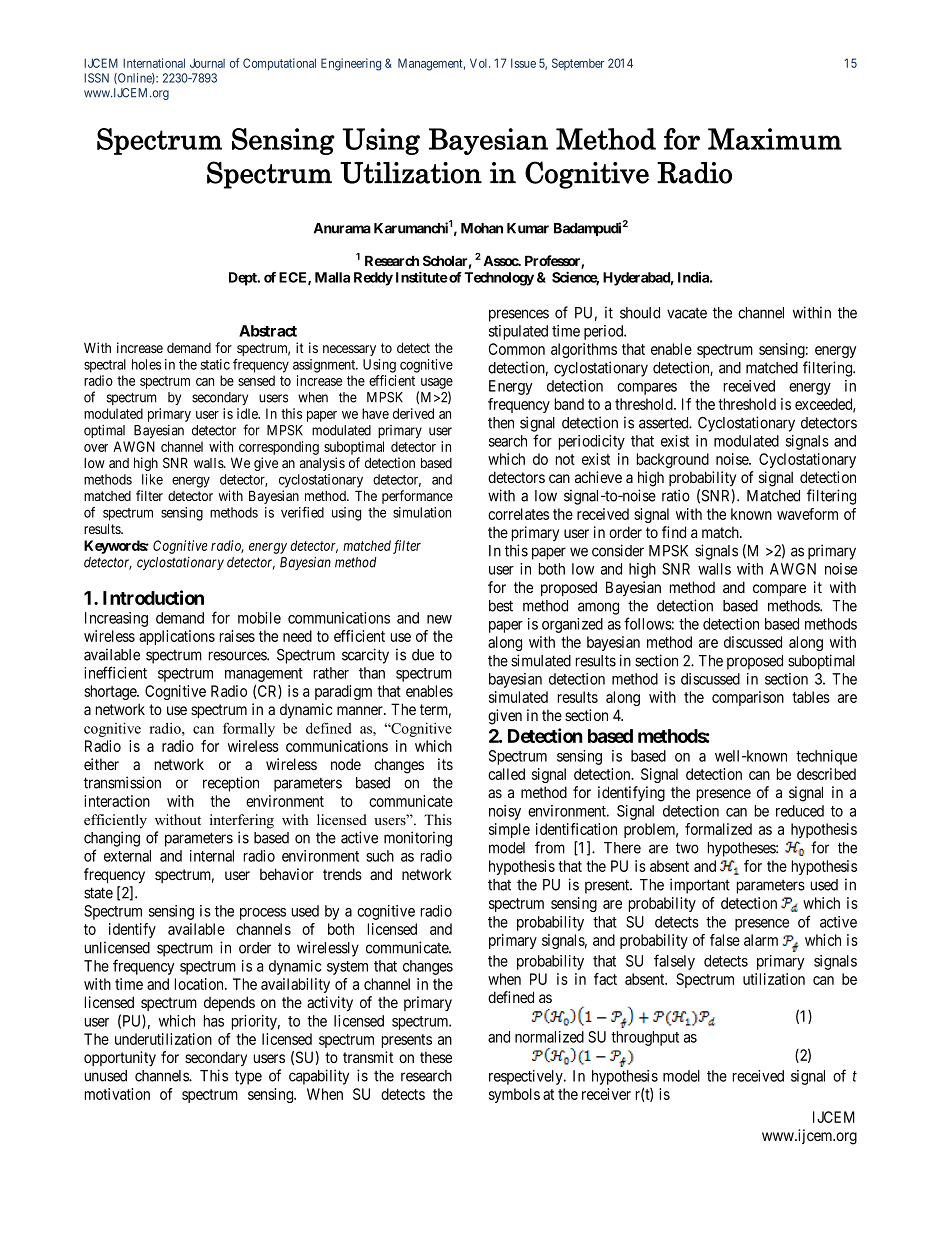  What do you see at coordinates (499, 279) in the document?
I see `Technology` at bounding box center [499, 279].
